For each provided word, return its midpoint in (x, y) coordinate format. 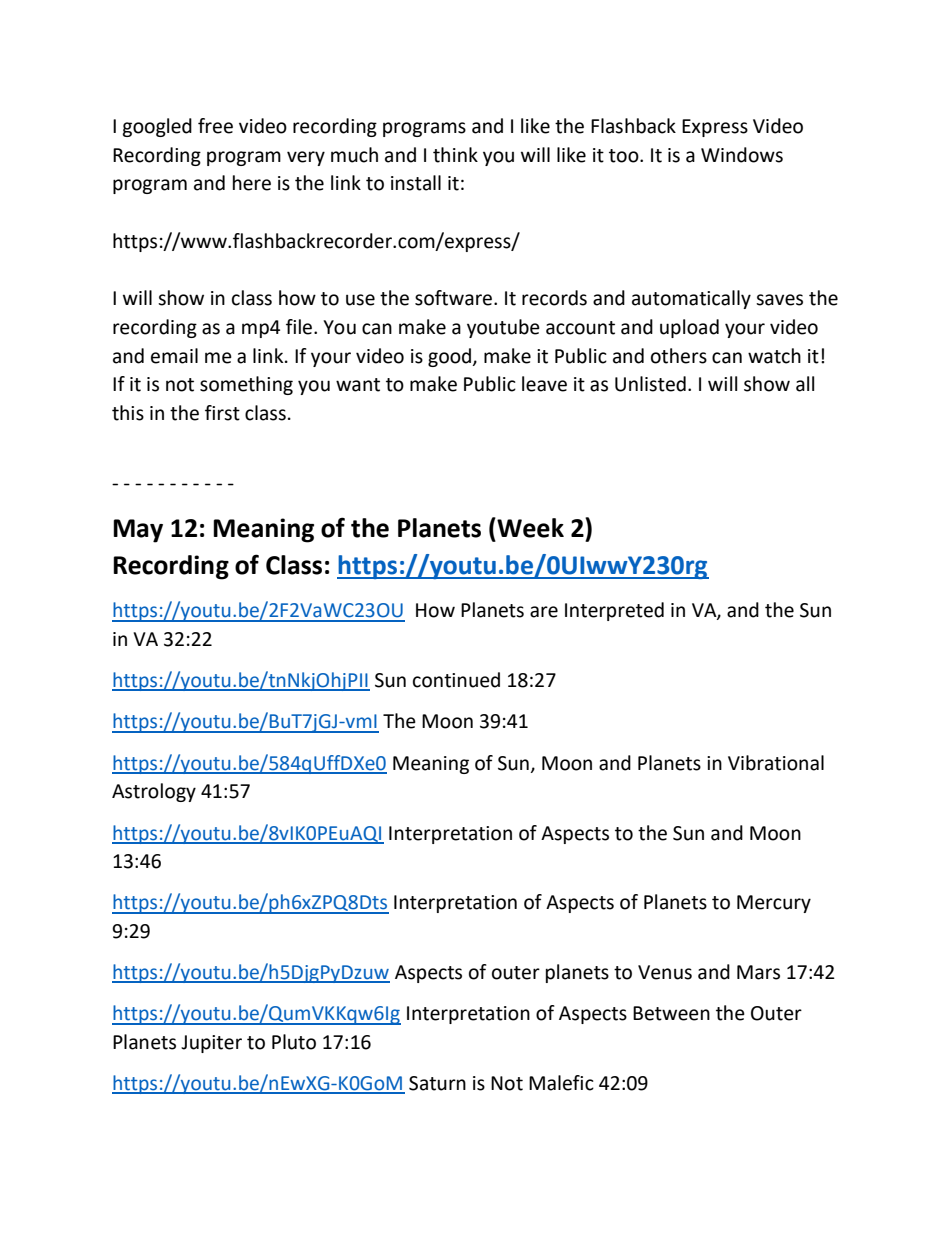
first (222, 413)
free (215, 126)
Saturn (437, 1083)
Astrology (154, 792)
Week (529, 527)
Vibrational (776, 763)
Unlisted (650, 384)
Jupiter (211, 1044)
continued (456, 680)
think (455, 155)
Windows (742, 155)
